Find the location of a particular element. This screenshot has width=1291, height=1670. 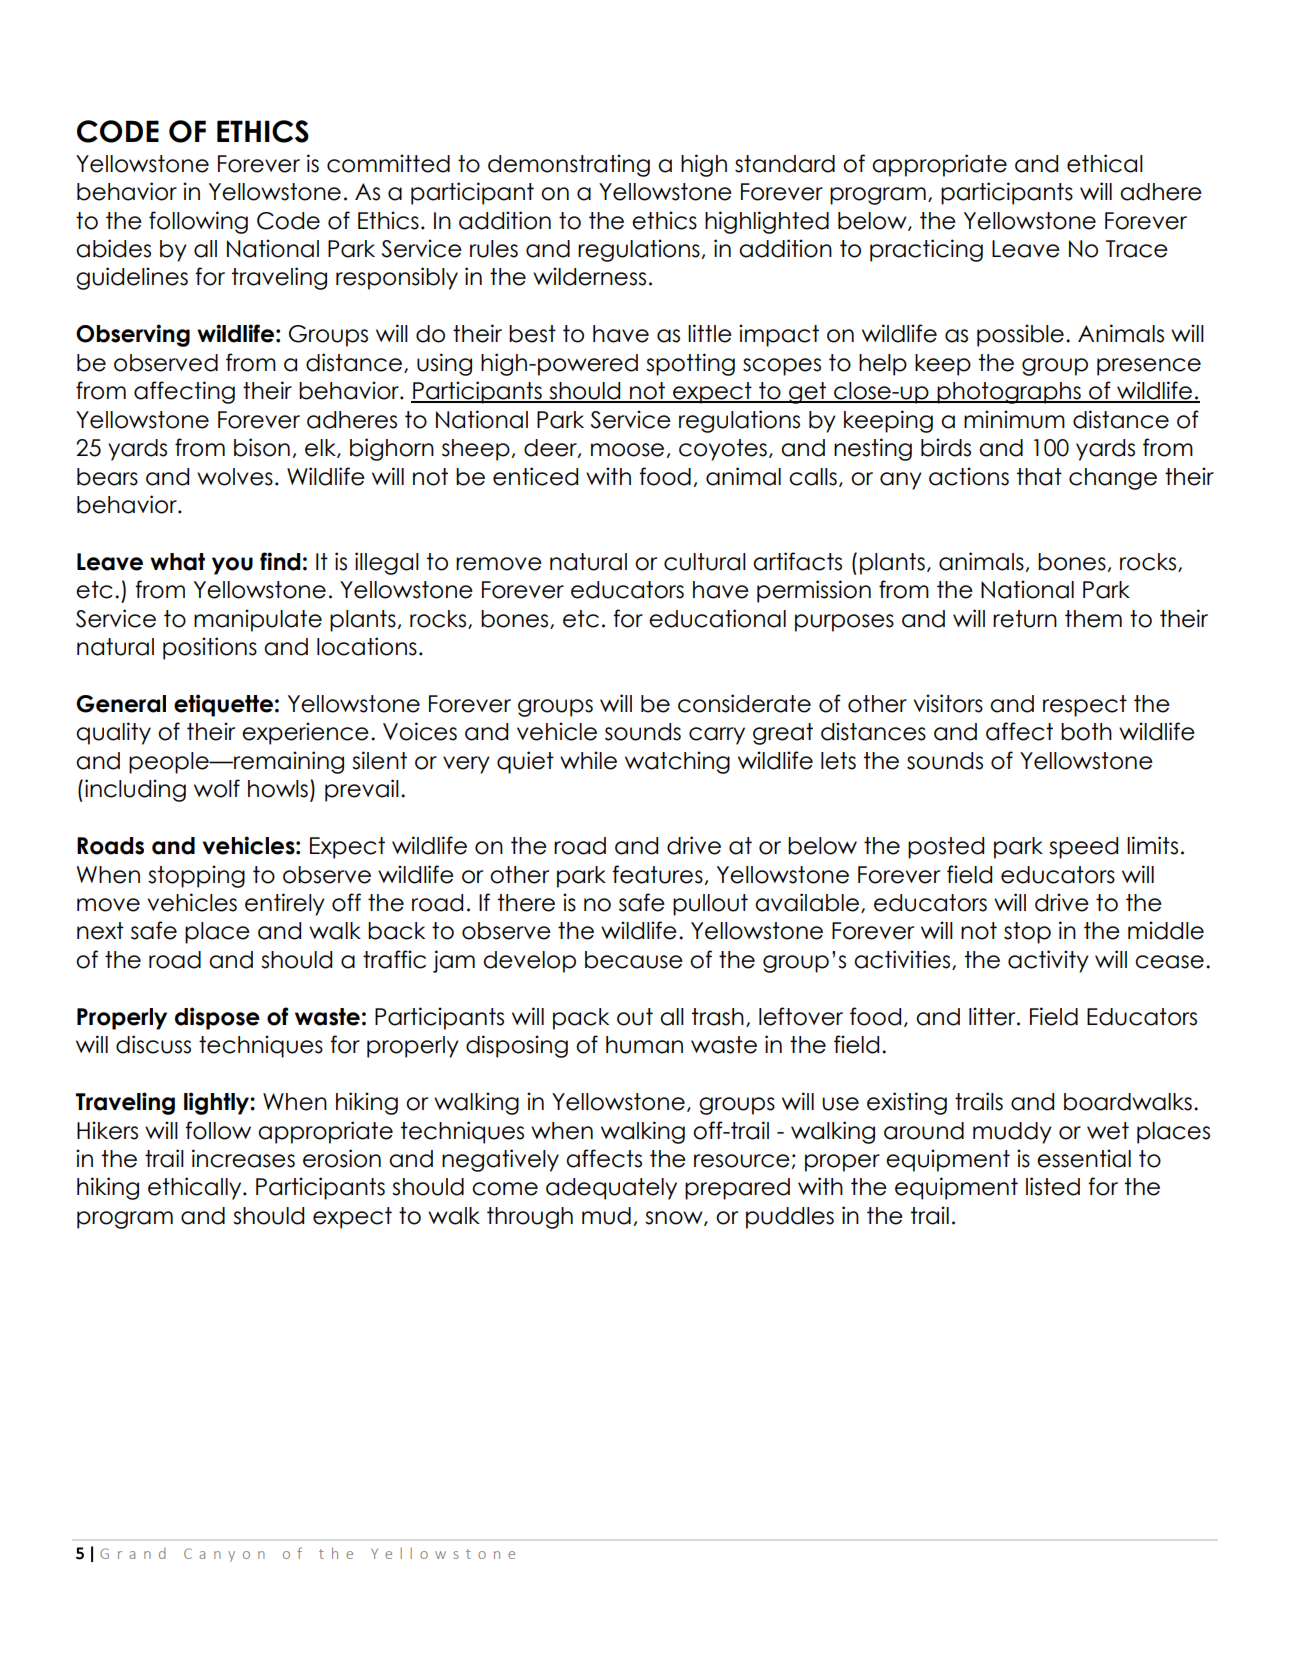

that is located at coordinates (1039, 477).
